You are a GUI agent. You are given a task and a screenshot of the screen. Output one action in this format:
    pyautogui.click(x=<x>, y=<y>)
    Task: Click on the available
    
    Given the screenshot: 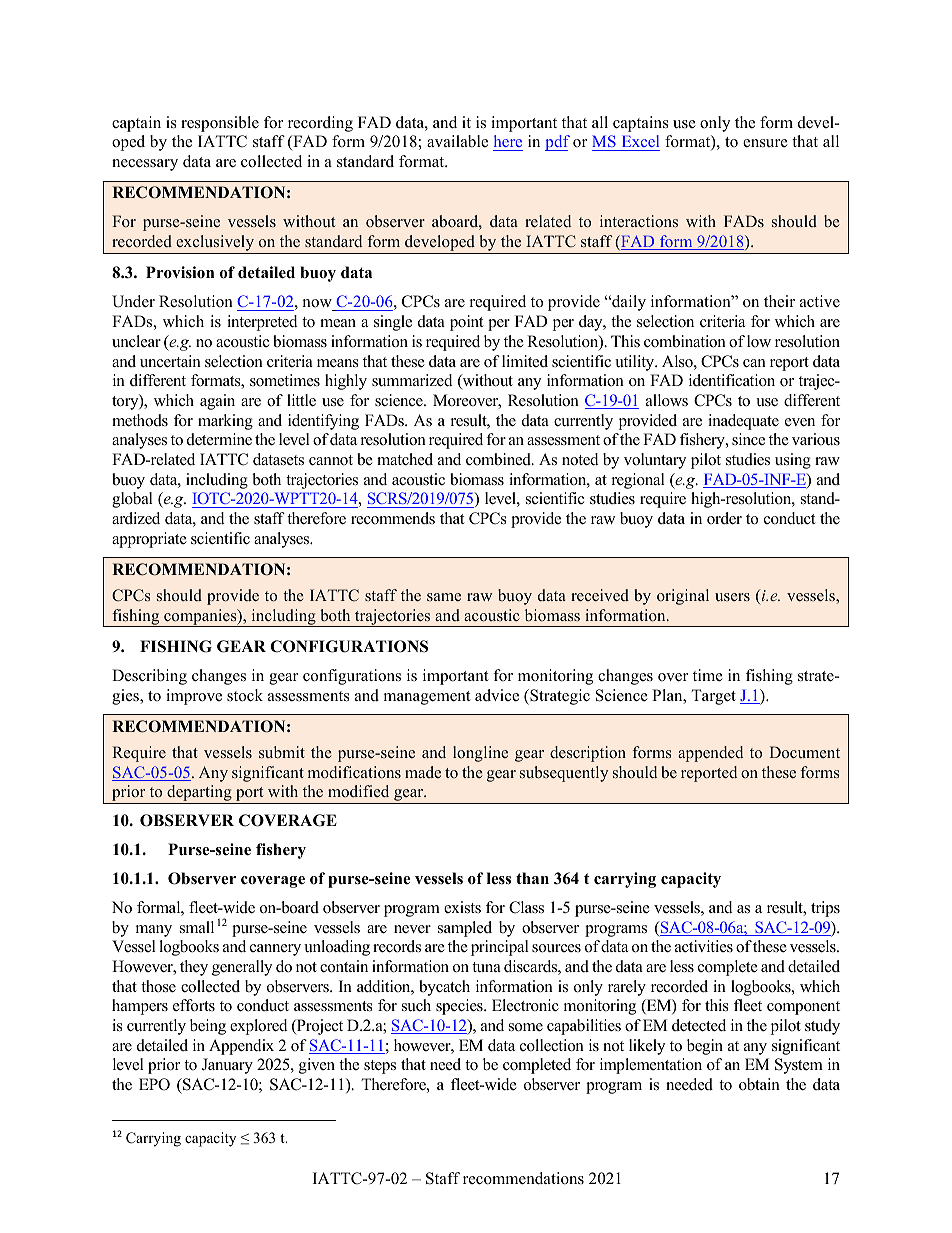 What is the action you would take?
    pyautogui.click(x=457, y=141)
